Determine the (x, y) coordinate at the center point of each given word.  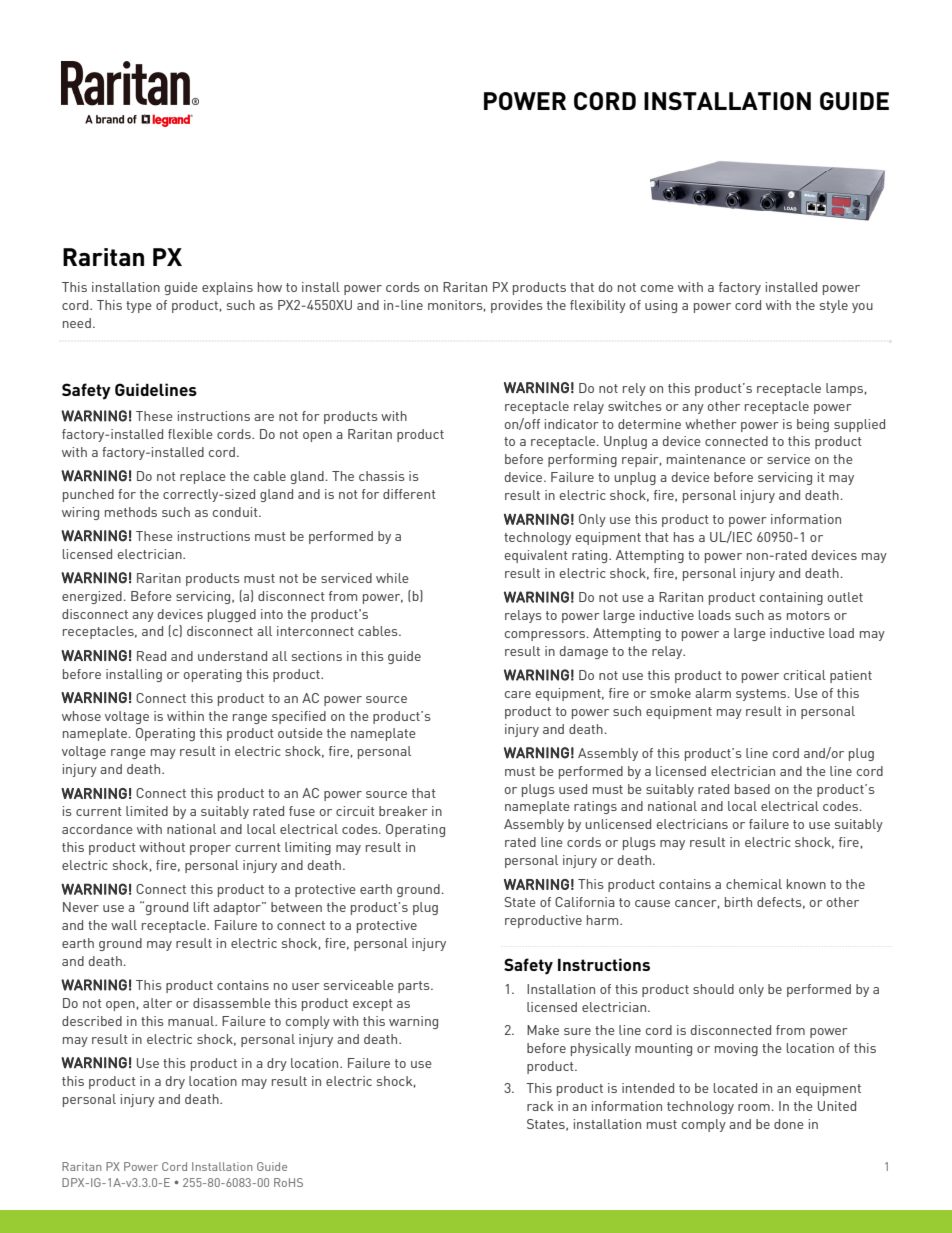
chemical (754, 884)
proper (210, 850)
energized (92, 597)
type (138, 307)
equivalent (536, 556)
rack (540, 1106)
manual (192, 1021)
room (754, 1107)
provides (517, 306)
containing (791, 598)
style (834, 306)
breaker (403, 811)
